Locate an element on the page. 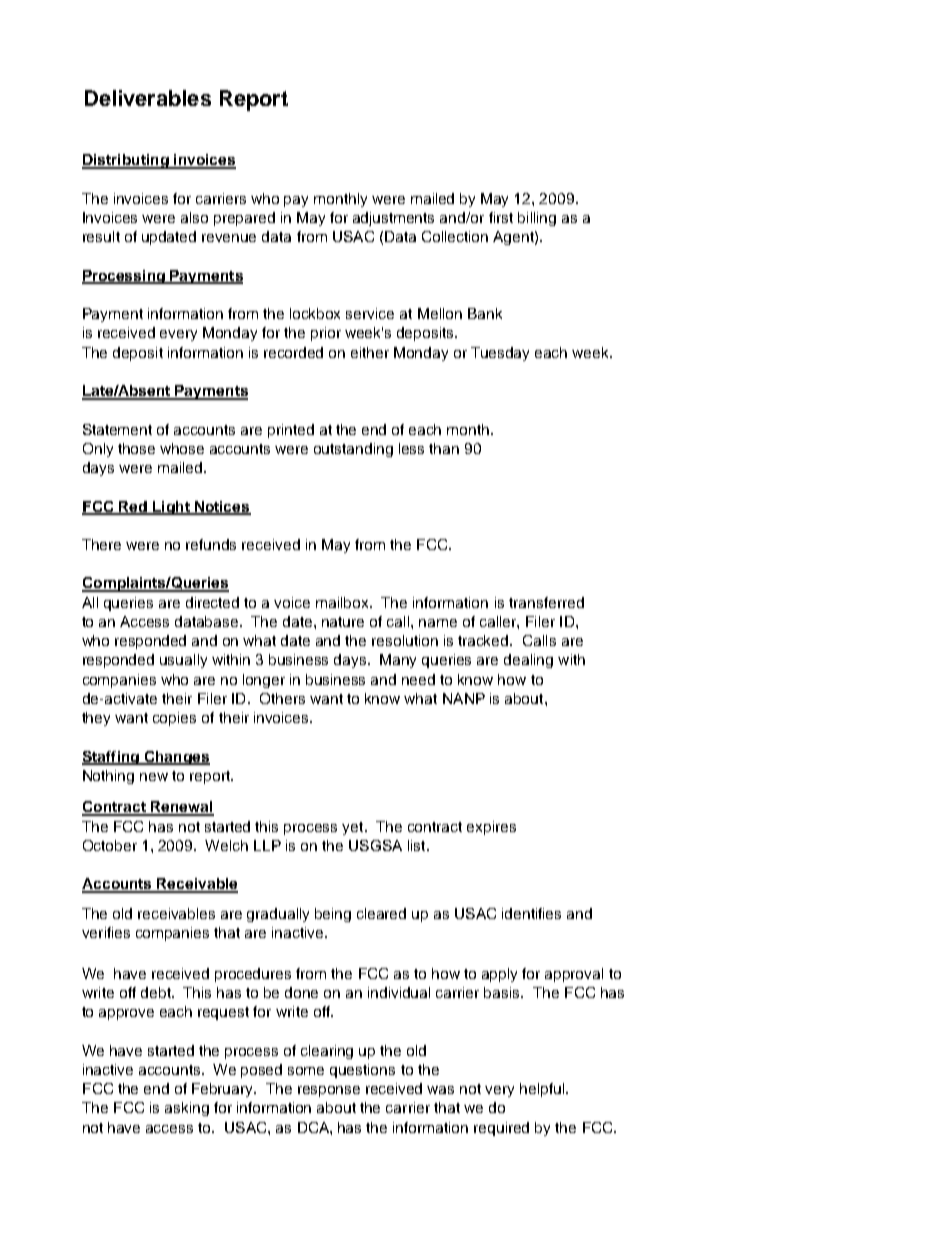  nature is located at coordinates (343, 622).
